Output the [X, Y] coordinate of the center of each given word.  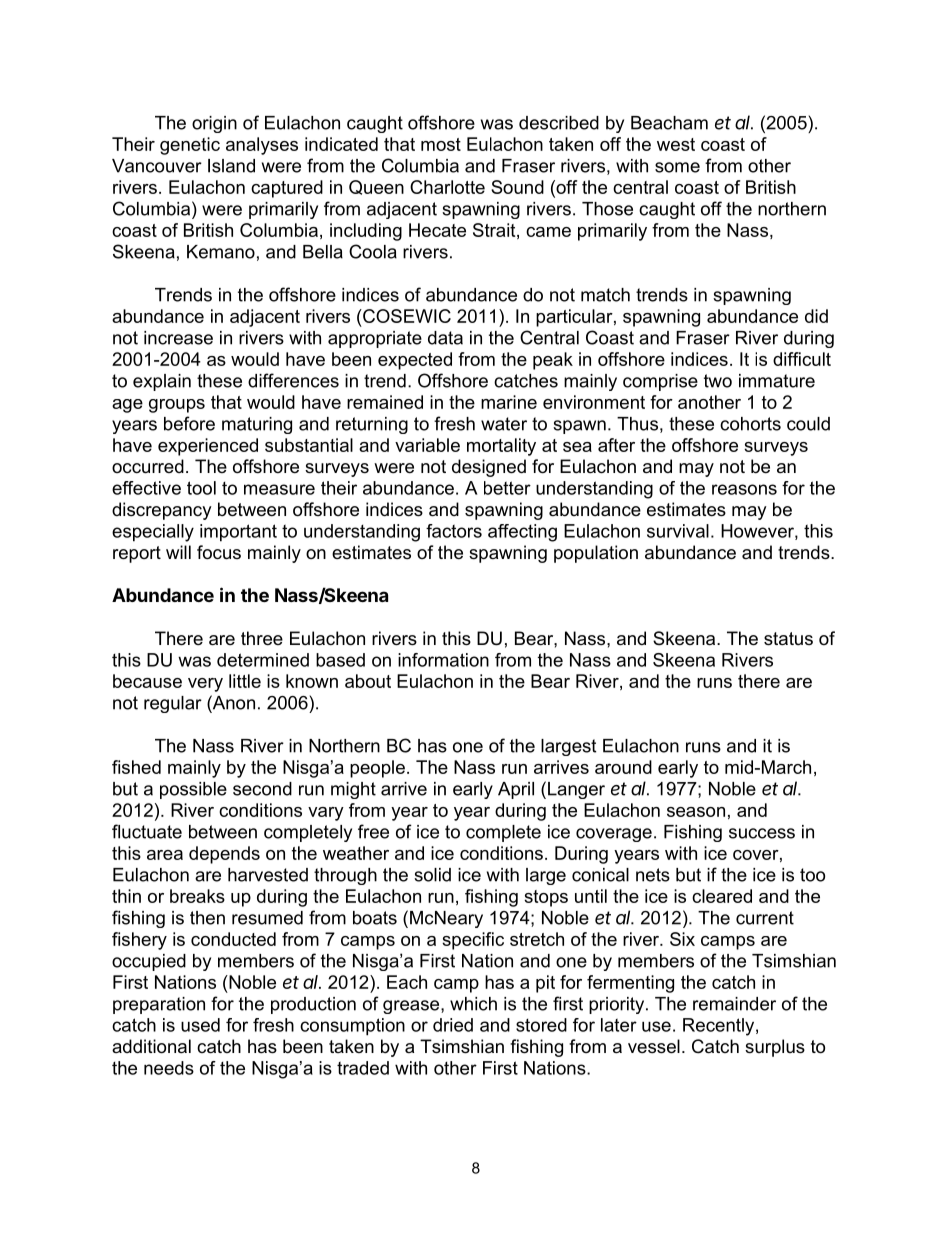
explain [162, 382]
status [788, 639]
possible [193, 790]
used [200, 1025]
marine [509, 402]
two [718, 381]
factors [454, 531]
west [676, 144]
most [441, 144]
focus [219, 552]
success [762, 833]
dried [453, 1025]
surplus [775, 1048]
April [516, 790]
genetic [190, 146]
